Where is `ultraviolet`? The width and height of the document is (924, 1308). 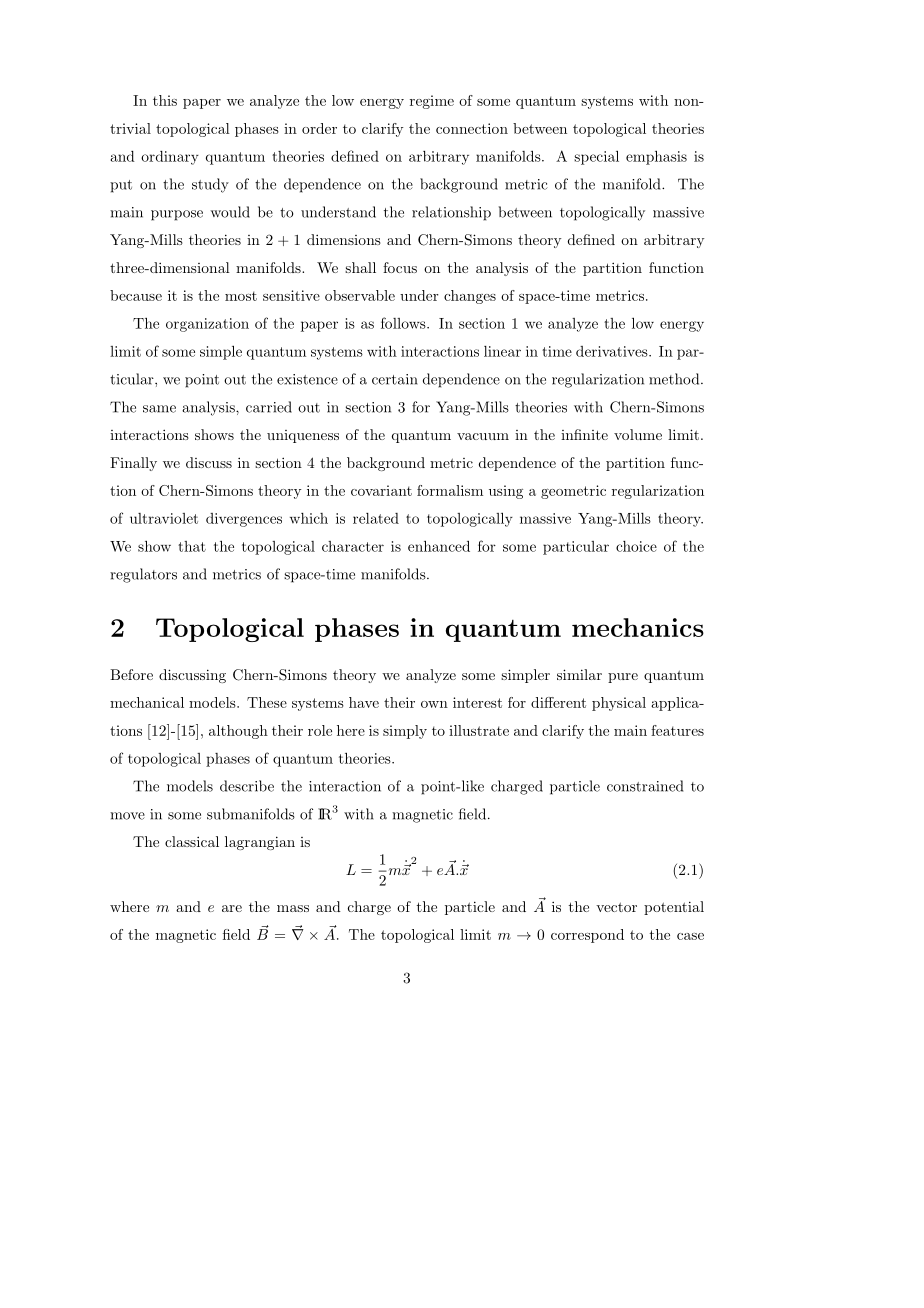
ultraviolet is located at coordinates (164, 518).
